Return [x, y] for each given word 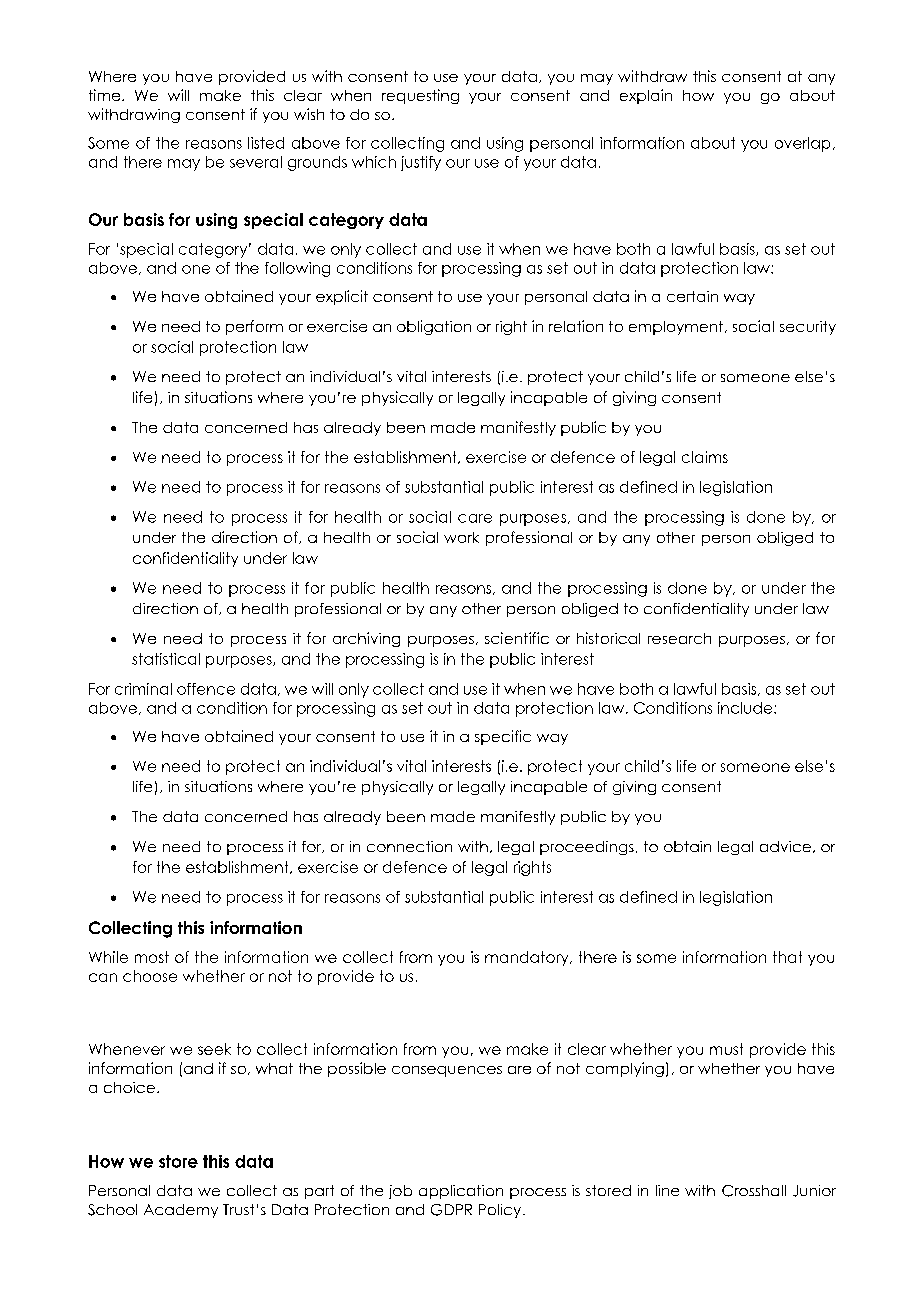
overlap [802, 144]
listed [266, 143]
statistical [166, 659]
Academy [181, 1211]
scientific [517, 638]
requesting [420, 96]
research [679, 638]
